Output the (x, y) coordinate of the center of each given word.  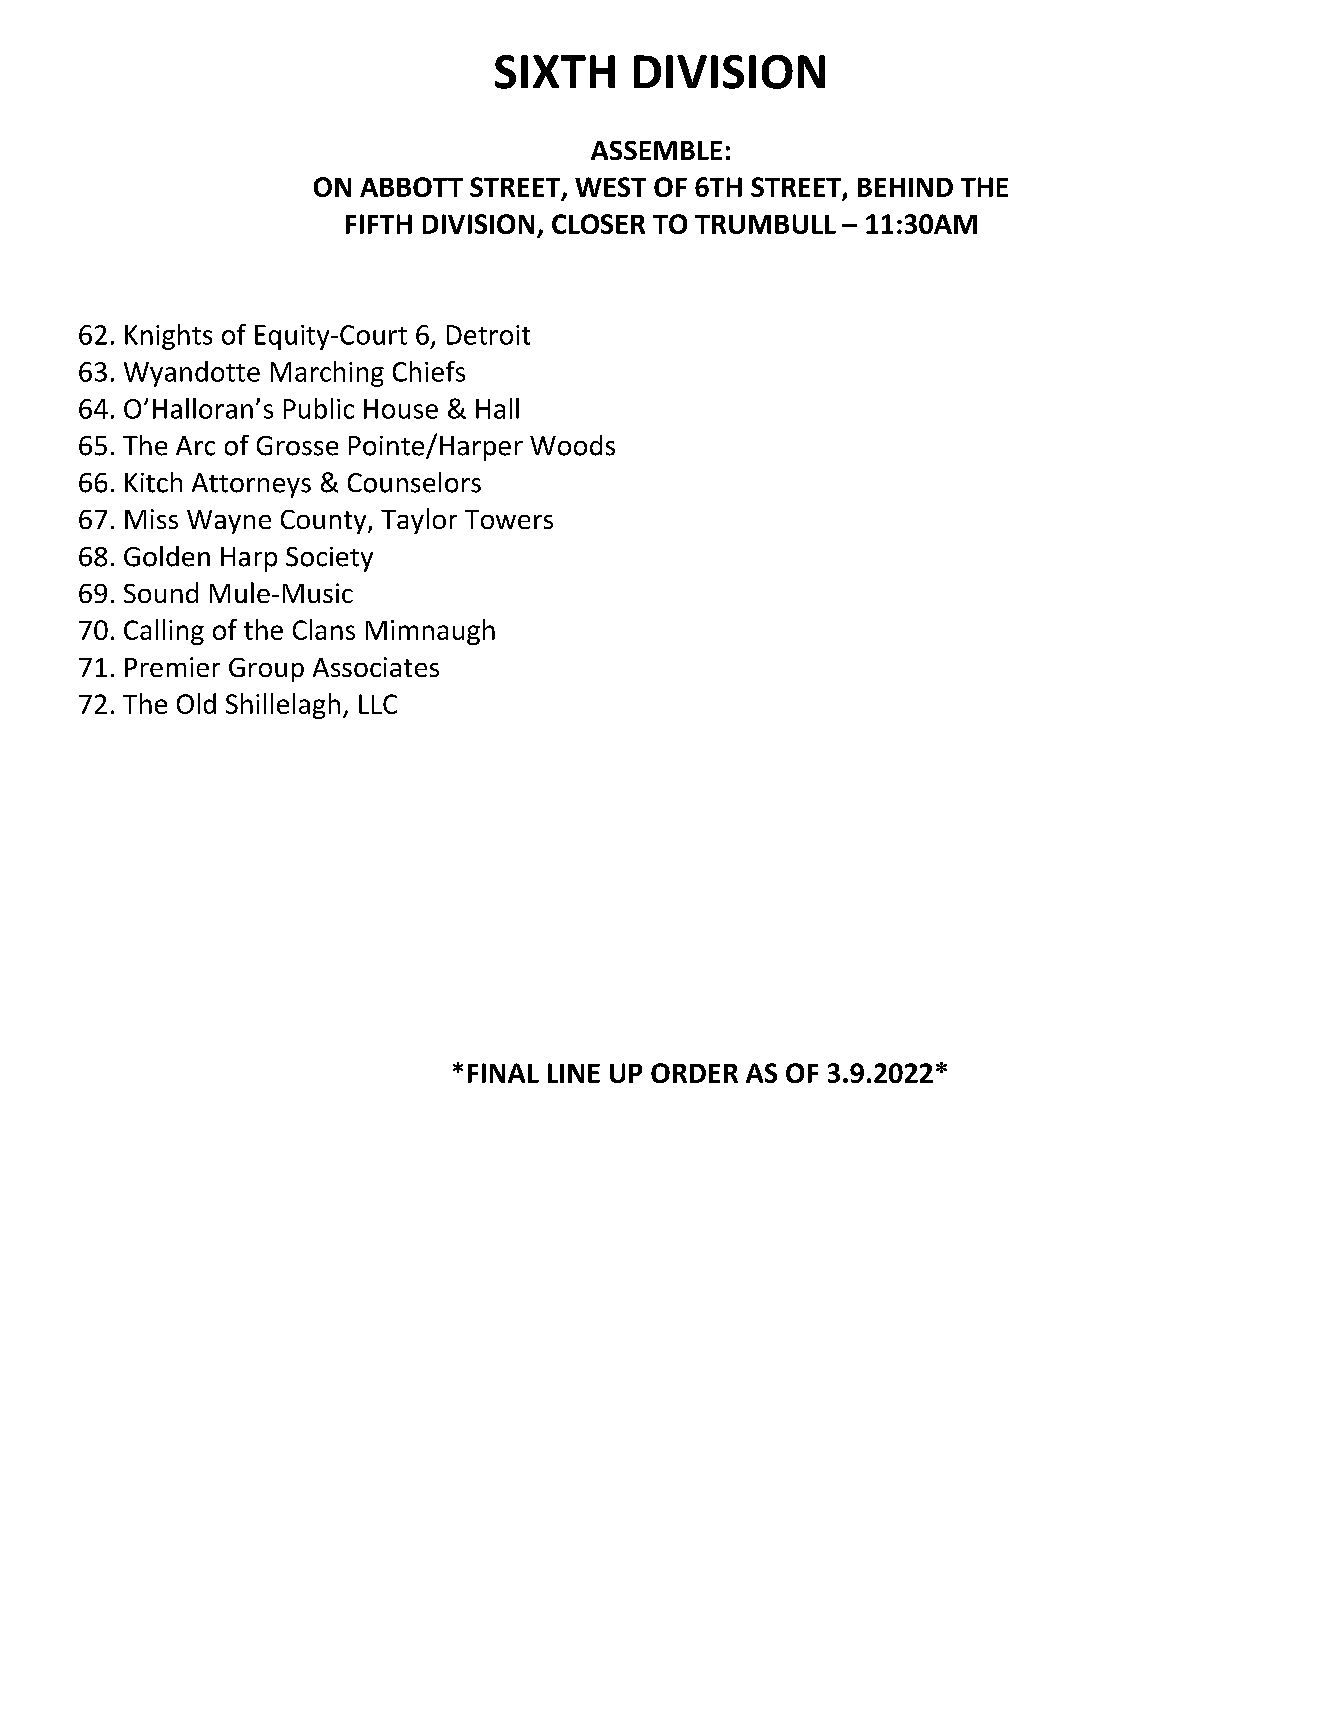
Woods (572, 445)
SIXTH (555, 72)
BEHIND (905, 187)
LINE (574, 1073)
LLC (378, 704)
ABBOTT (411, 187)
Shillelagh (283, 706)
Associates (376, 667)
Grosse (297, 446)
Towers (509, 519)
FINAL (503, 1073)
